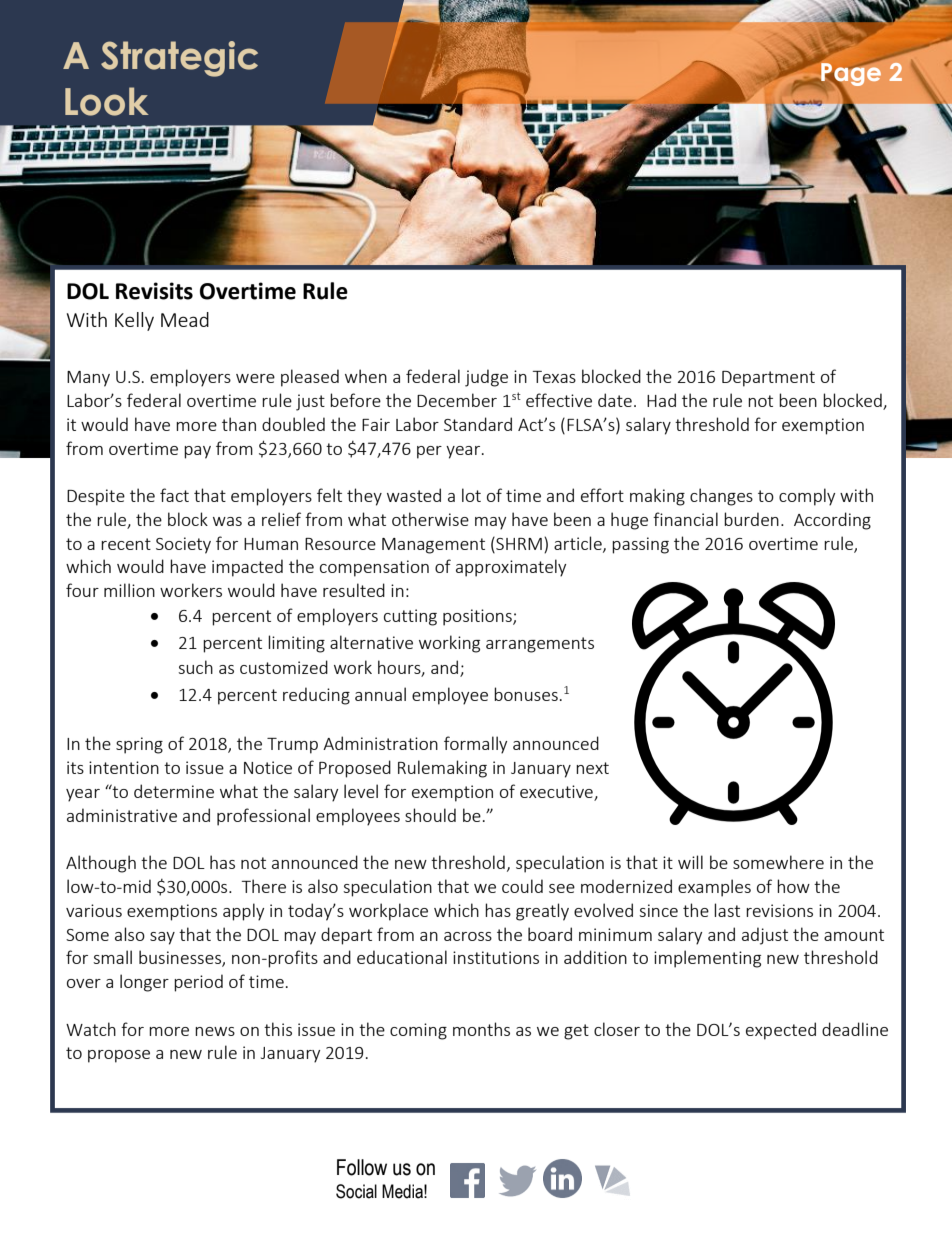  I want to click on burden, so click(751, 519).
